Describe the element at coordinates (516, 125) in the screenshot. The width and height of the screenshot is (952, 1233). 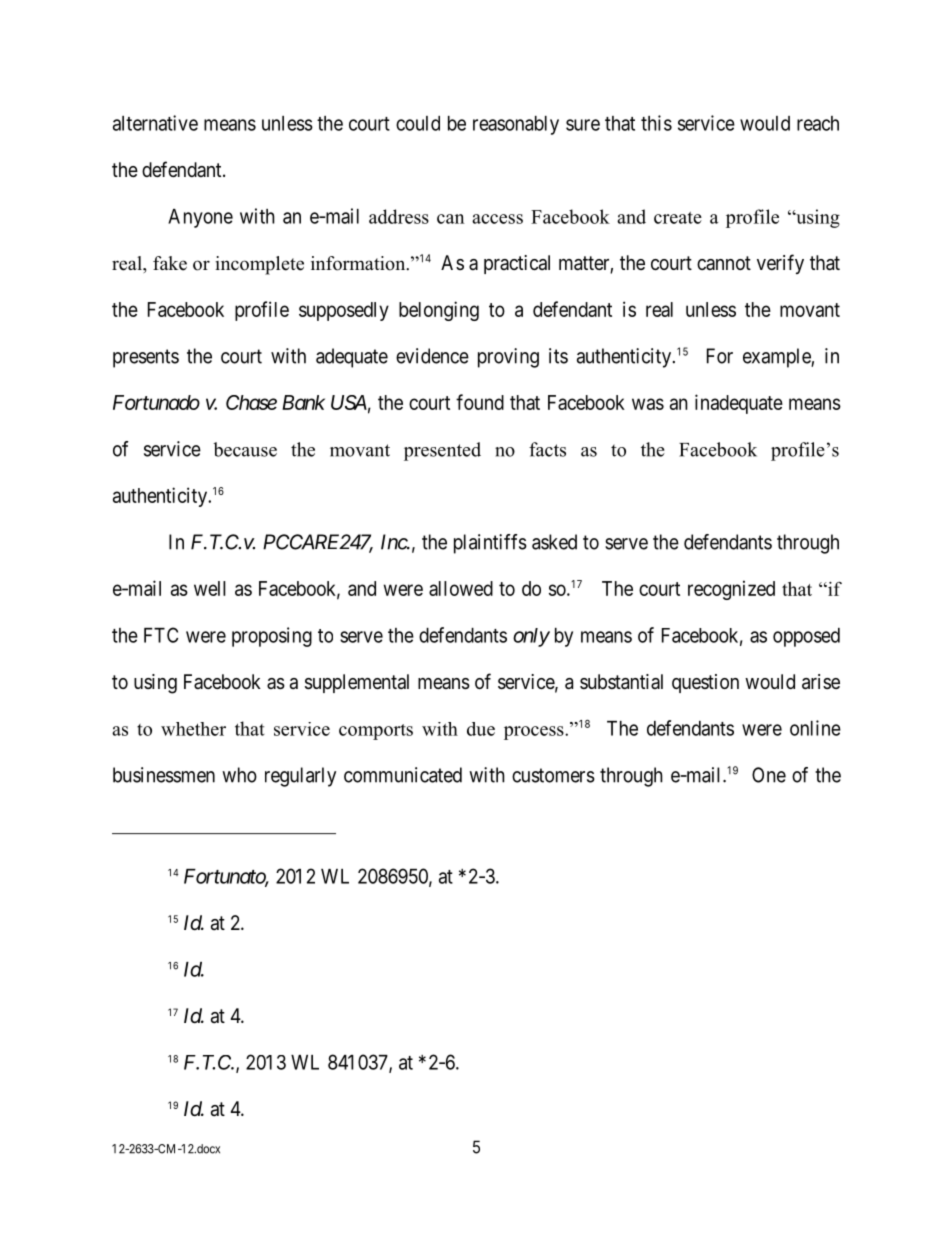
I see `reasonably` at that location.
